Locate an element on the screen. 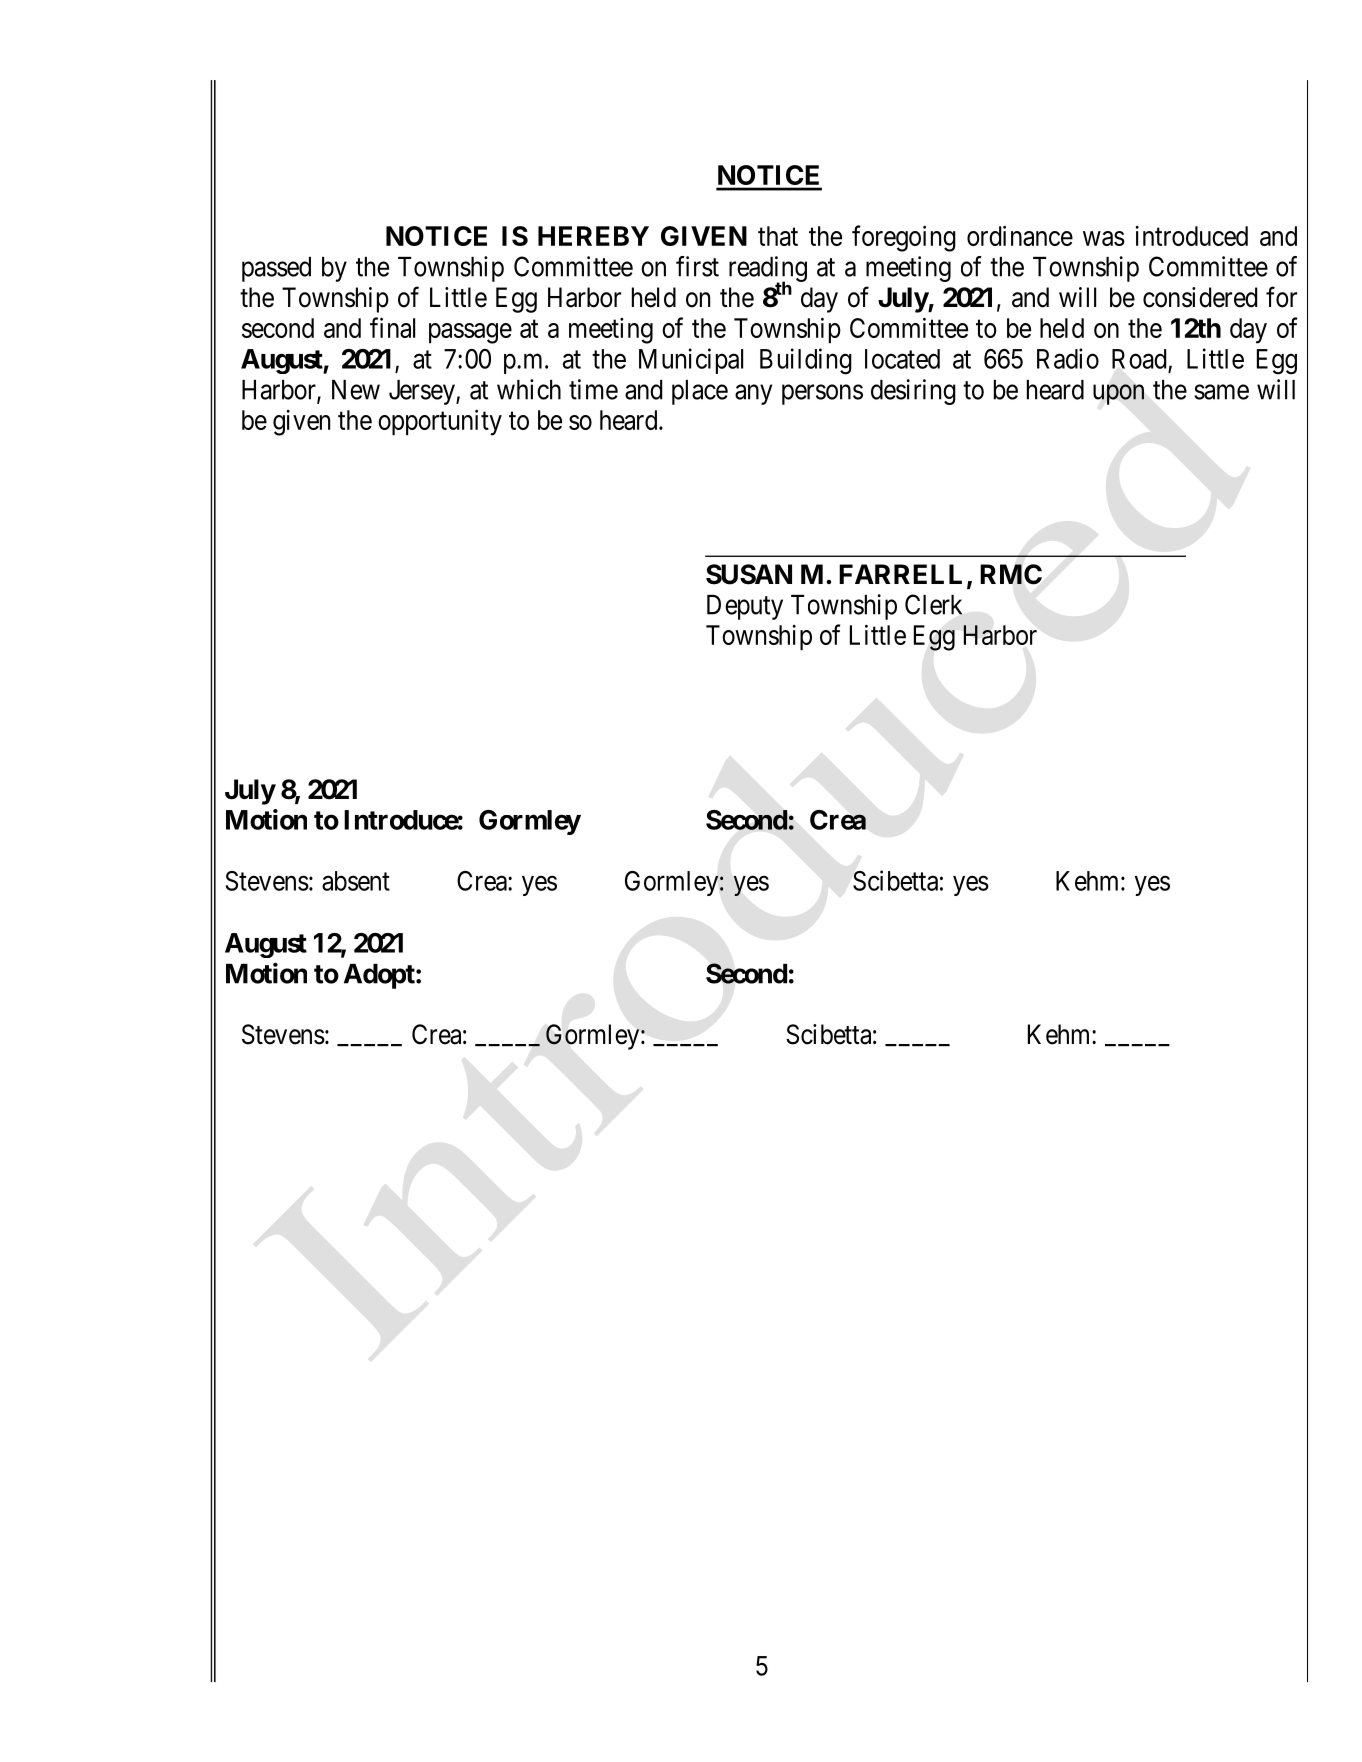  upon is located at coordinates (1118, 394).
